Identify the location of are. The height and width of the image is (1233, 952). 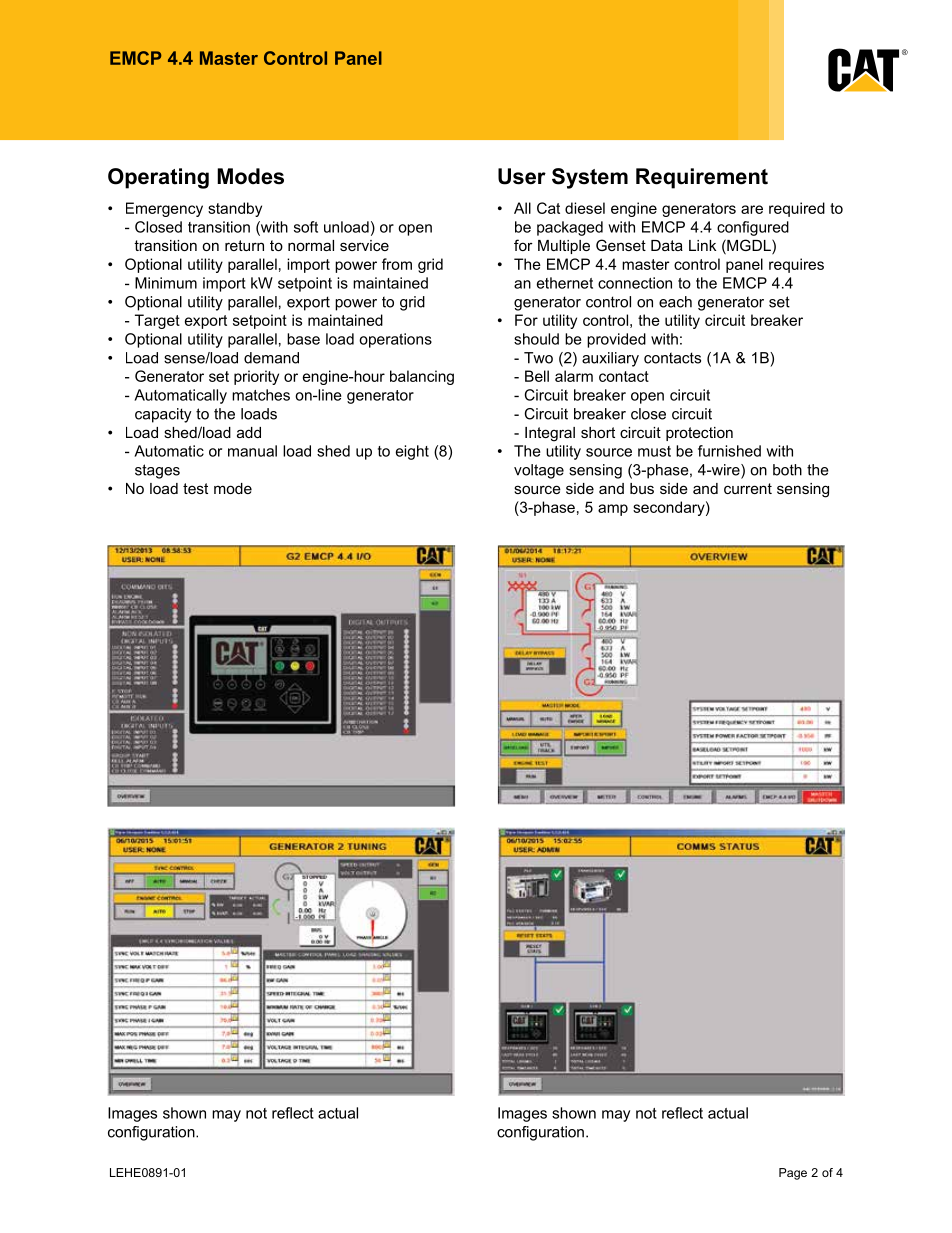
(752, 209).
